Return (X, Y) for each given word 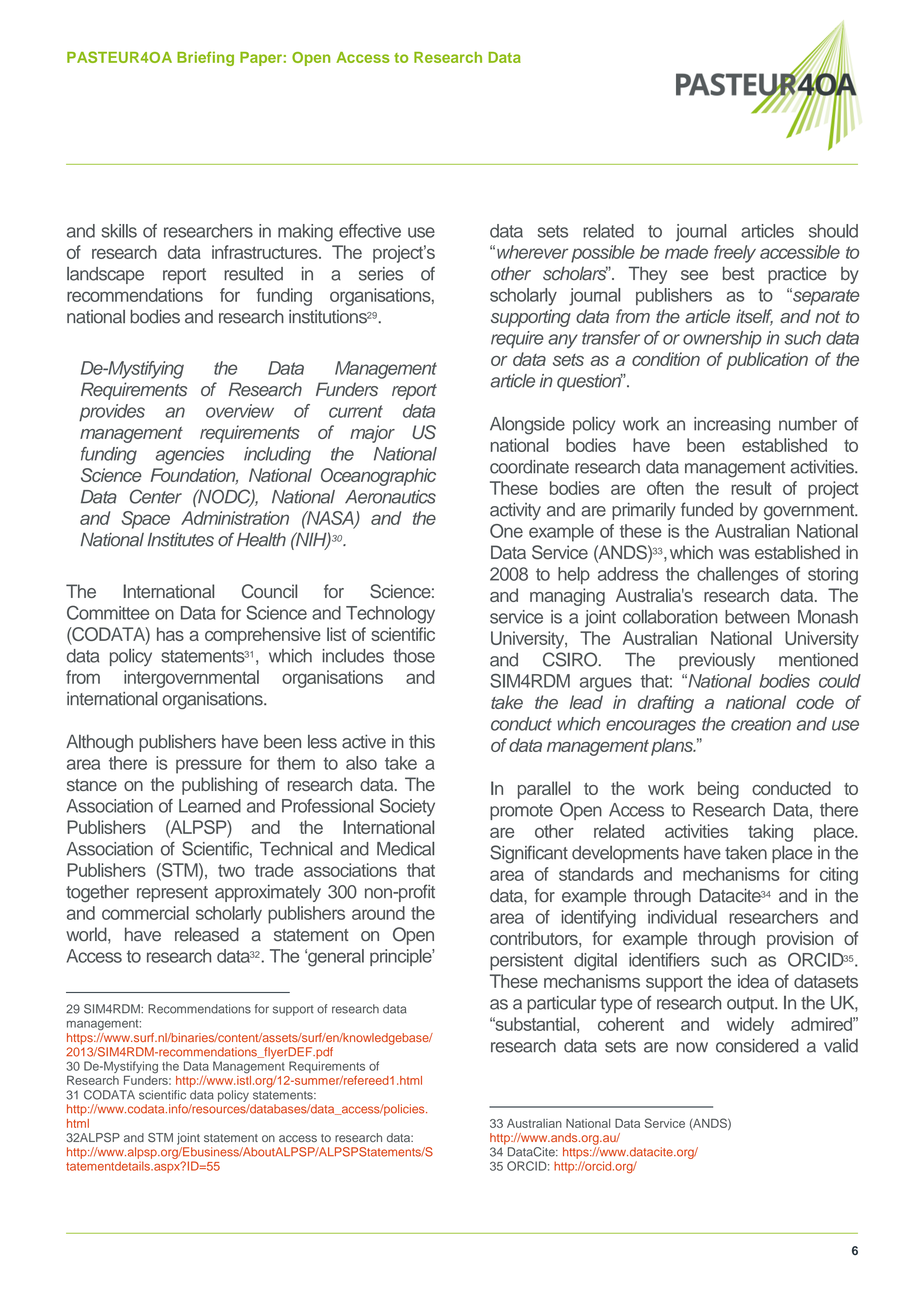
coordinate (529, 467)
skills (119, 231)
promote (521, 812)
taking (770, 833)
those (414, 656)
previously (717, 661)
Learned (210, 806)
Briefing (205, 58)
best (739, 273)
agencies (190, 456)
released (207, 934)
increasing (732, 426)
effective (370, 231)
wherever (532, 252)
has (170, 634)
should (833, 231)
